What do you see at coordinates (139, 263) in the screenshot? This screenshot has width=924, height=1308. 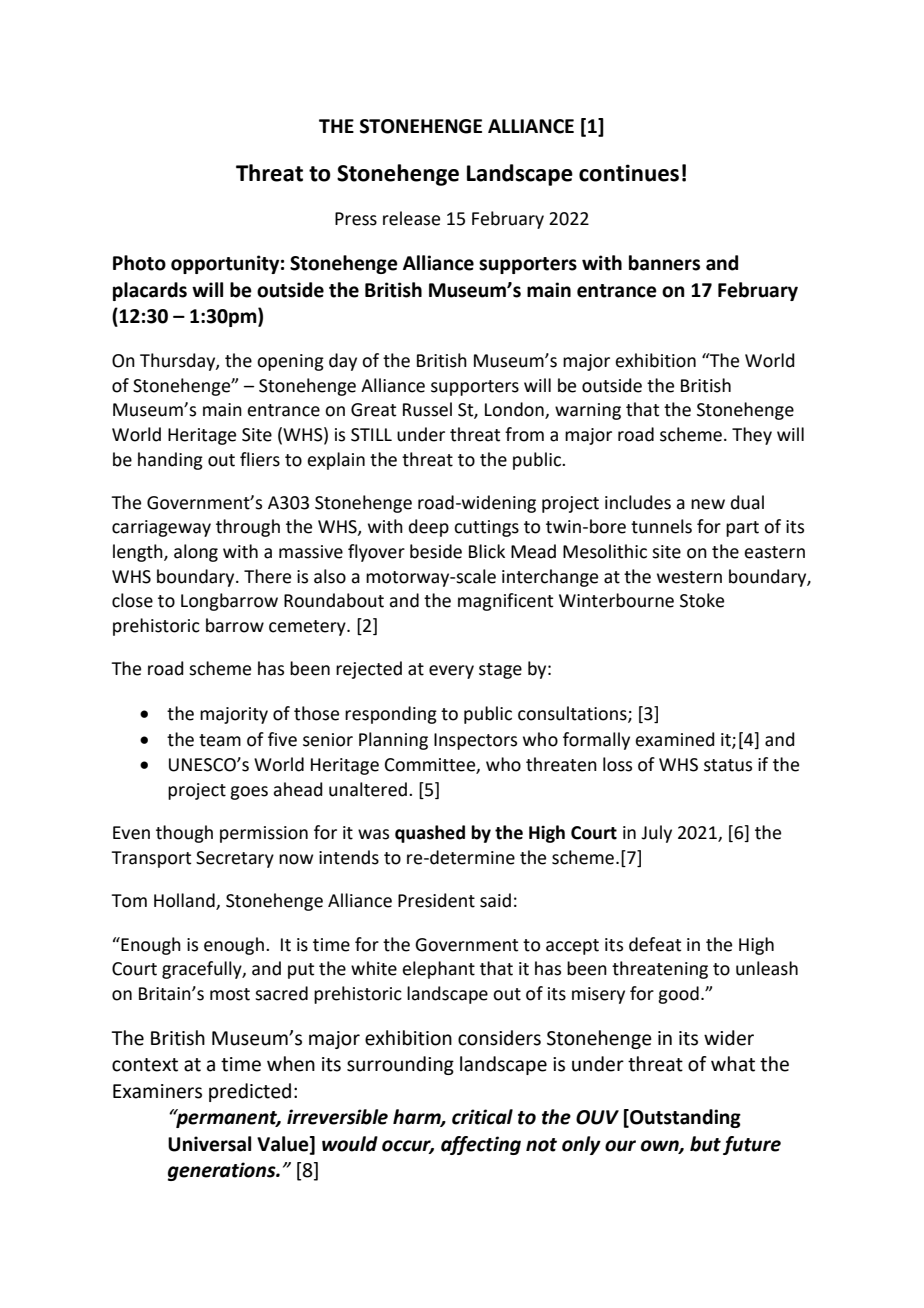 I see `Photo` at bounding box center [139, 263].
